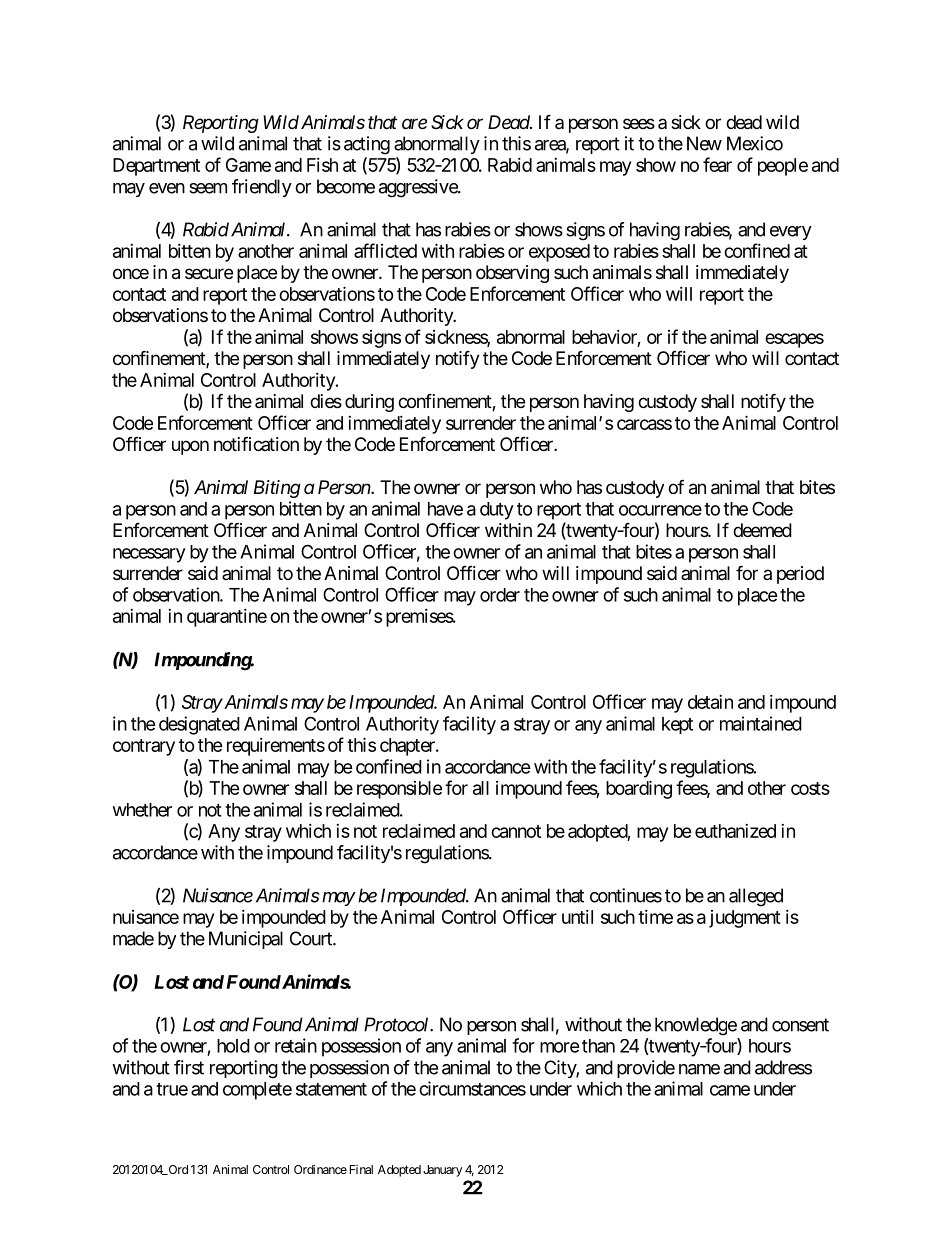  What do you see at coordinates (516, 831) in the screenshot?
I see `cannot` at bounding box center [516, 831].
